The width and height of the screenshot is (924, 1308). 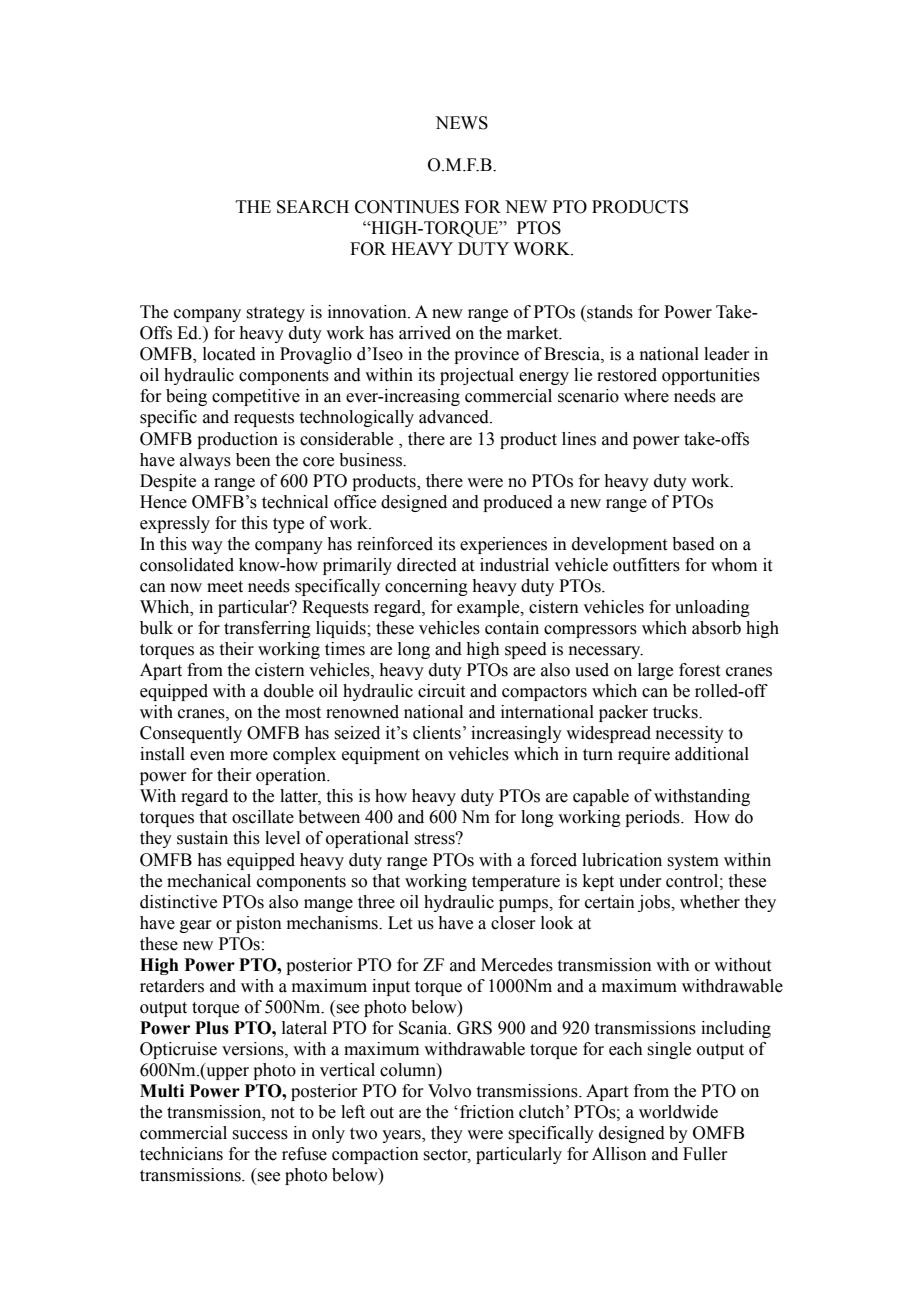 I want to click on NEWS, so click(x=461, y=123).
